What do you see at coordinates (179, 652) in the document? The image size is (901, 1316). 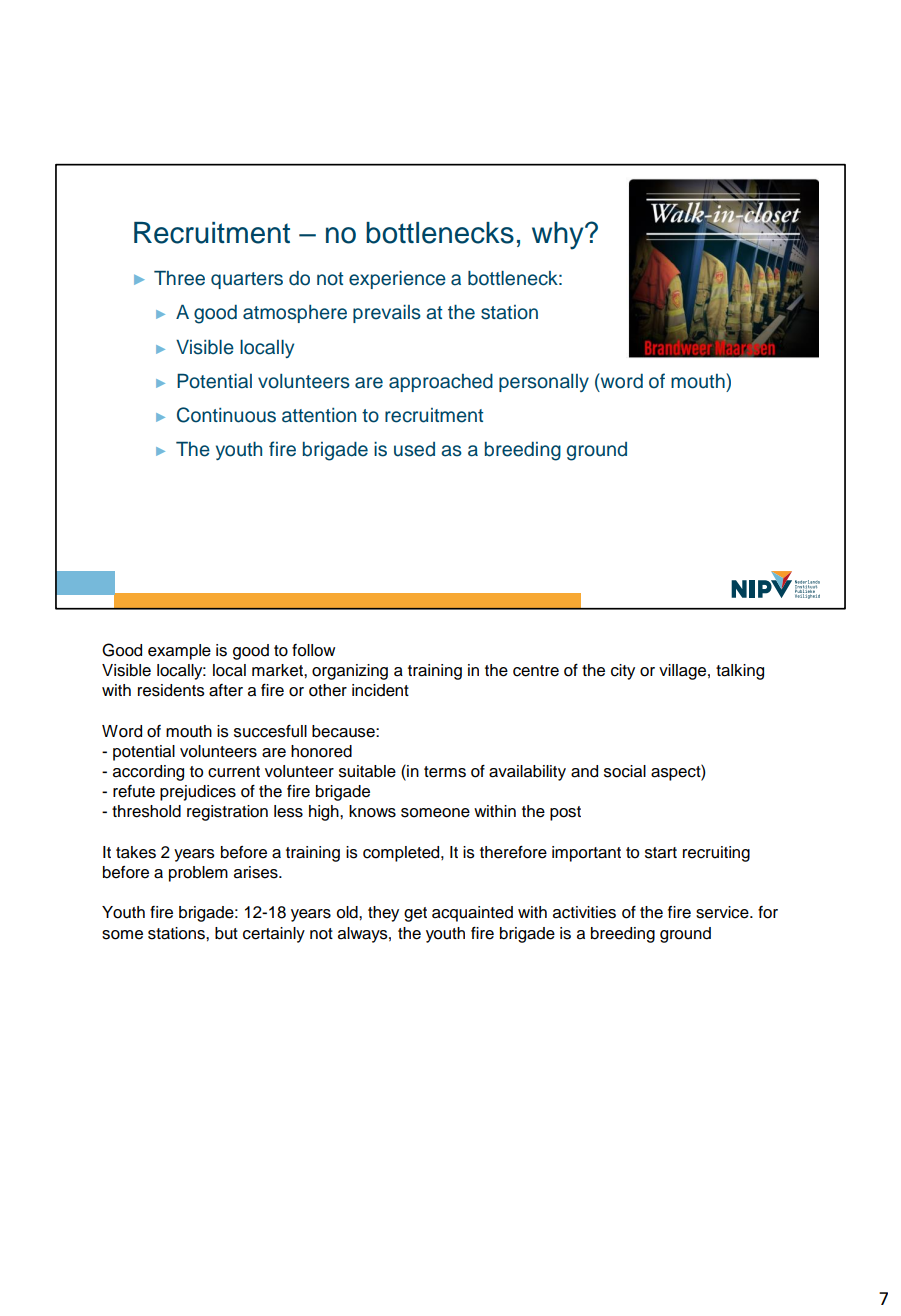 I see `example` at bounding box center [179, 652].
